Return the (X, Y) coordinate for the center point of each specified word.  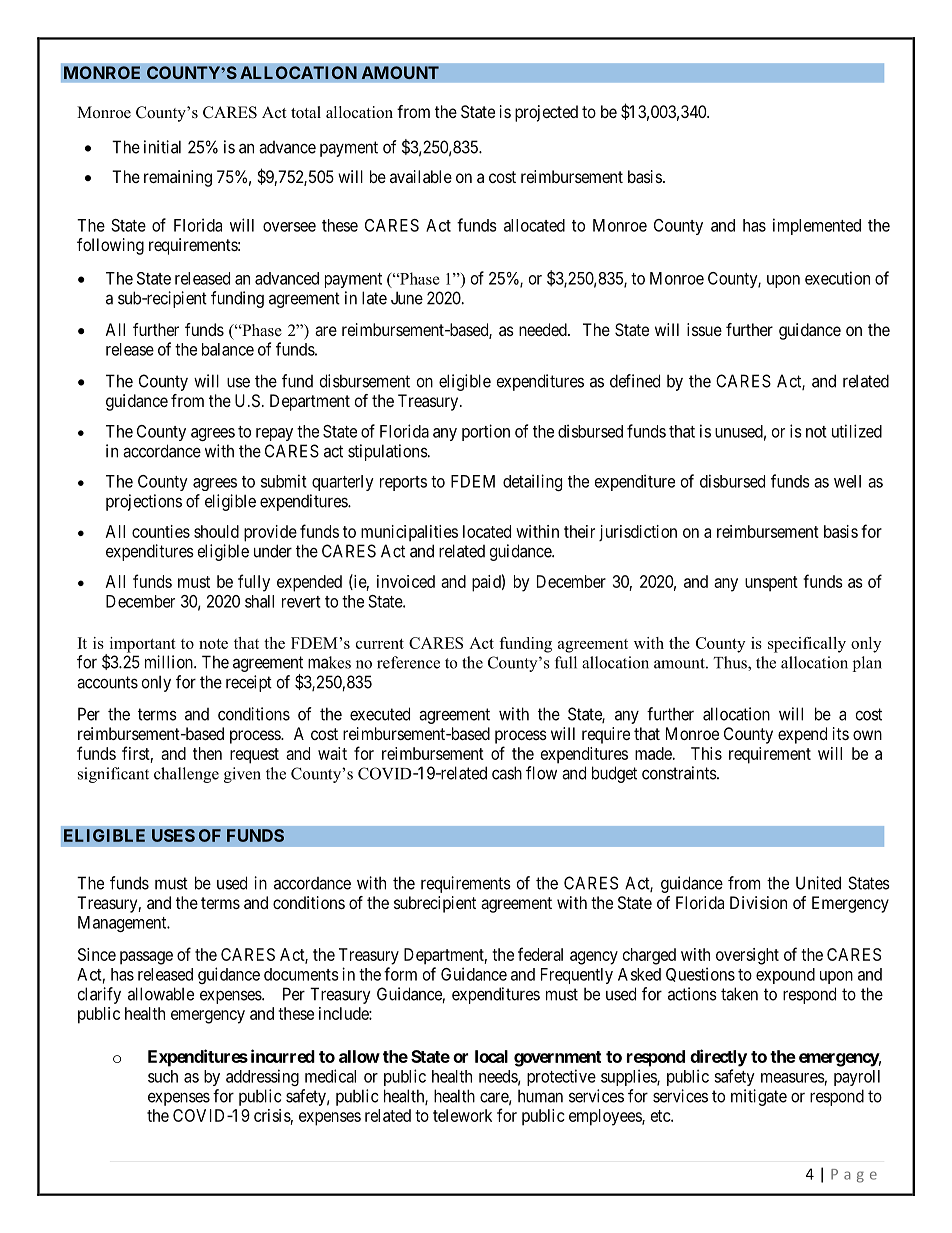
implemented (817, 226)
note (213, 644)
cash (507, 773)
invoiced (406, 581)
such (163, 1076)
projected (546, 113)
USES (173, 835)
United (818, 883)
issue (704, 329)
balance (228, 349)
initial (162, 147)
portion (486, 432)
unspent (771, 584)
